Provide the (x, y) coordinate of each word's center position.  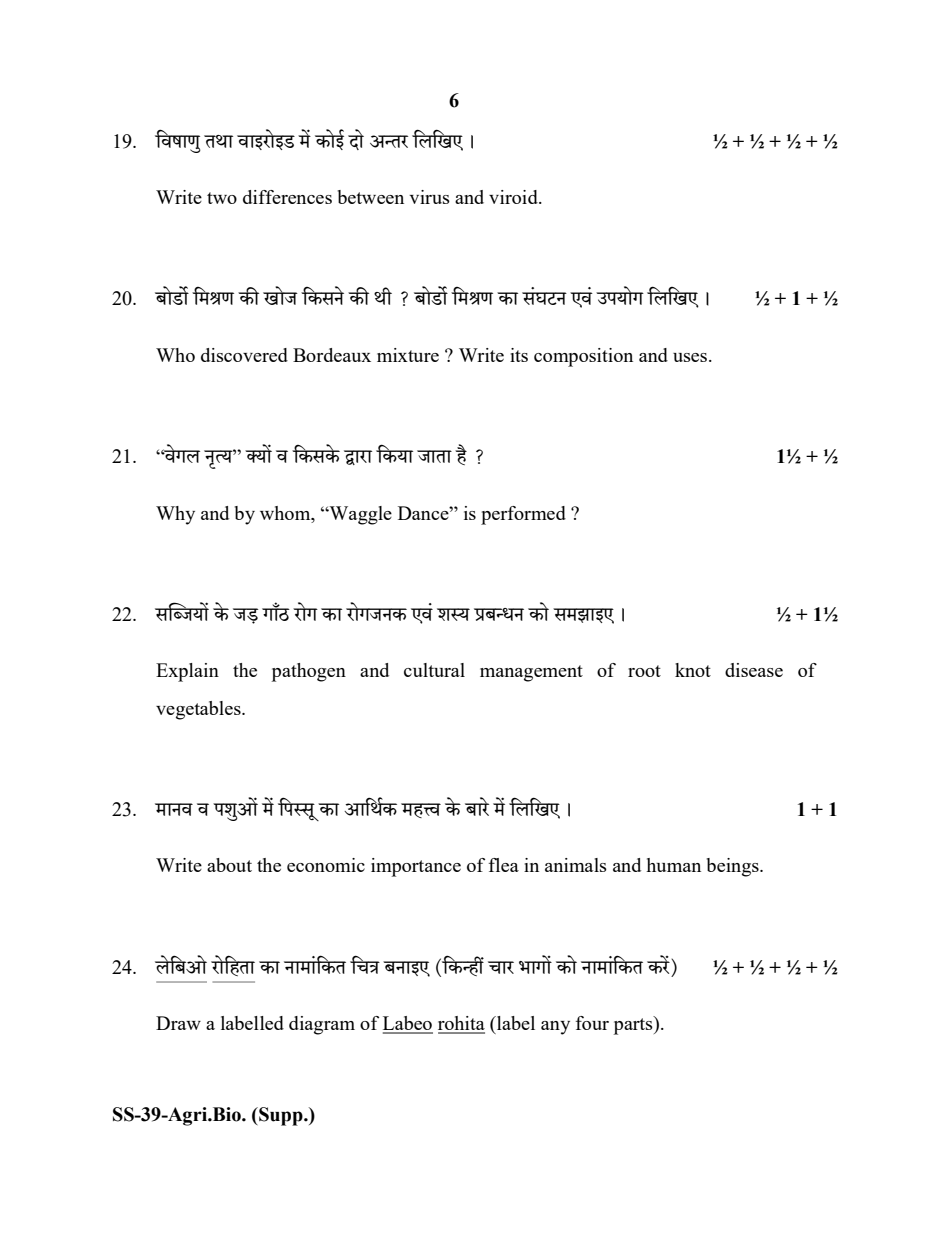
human (673, 865)
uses (690, 357)
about (229, 865)
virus (429, 197)
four (592, 1023)
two (222, 198)
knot (693, 670)
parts (634, 1025)
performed (523, 515)
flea (504, 865)
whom (286, 513)
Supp (281, 1116)
